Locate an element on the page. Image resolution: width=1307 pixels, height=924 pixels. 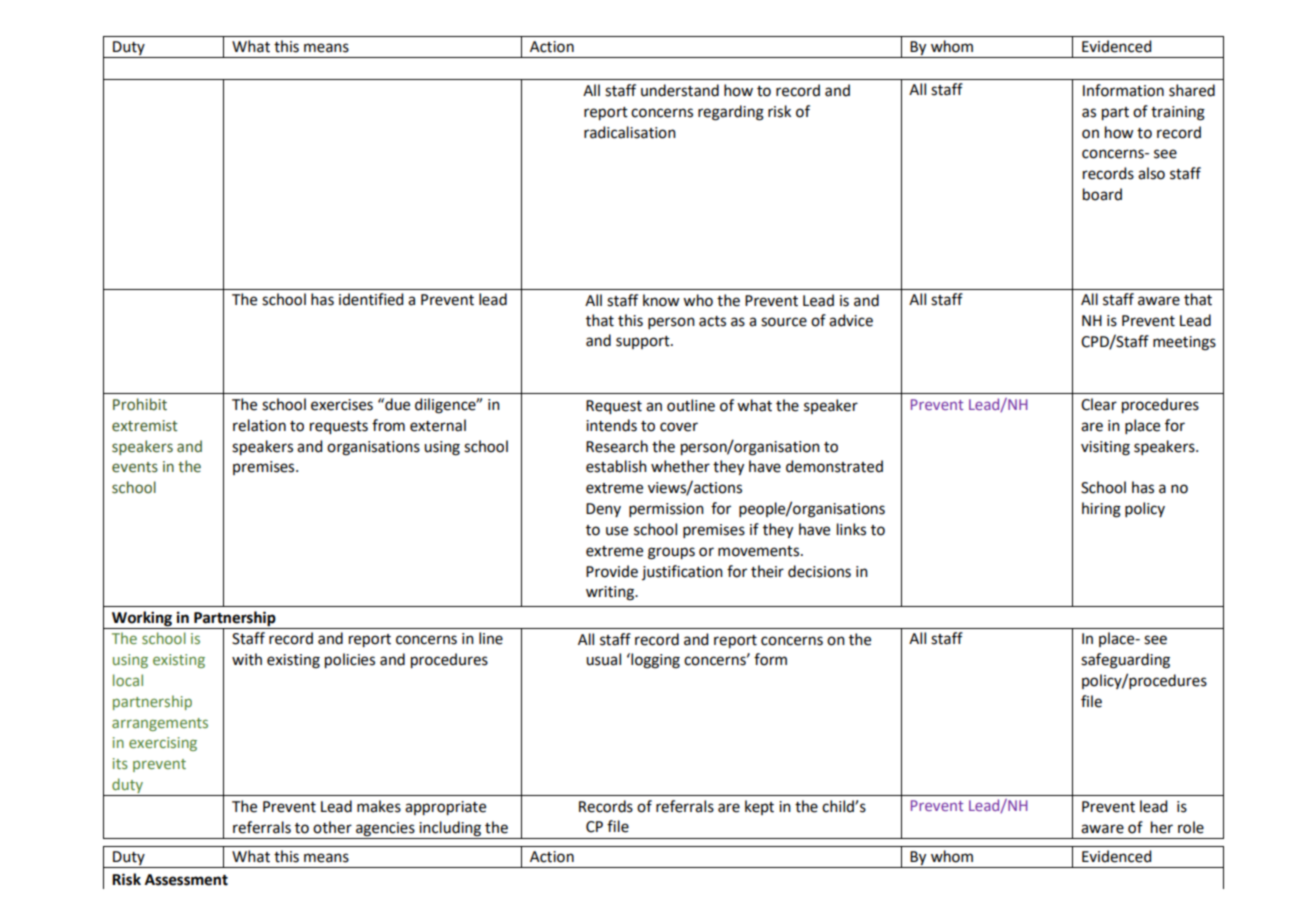
training is located at coordinates (1178, 113).
